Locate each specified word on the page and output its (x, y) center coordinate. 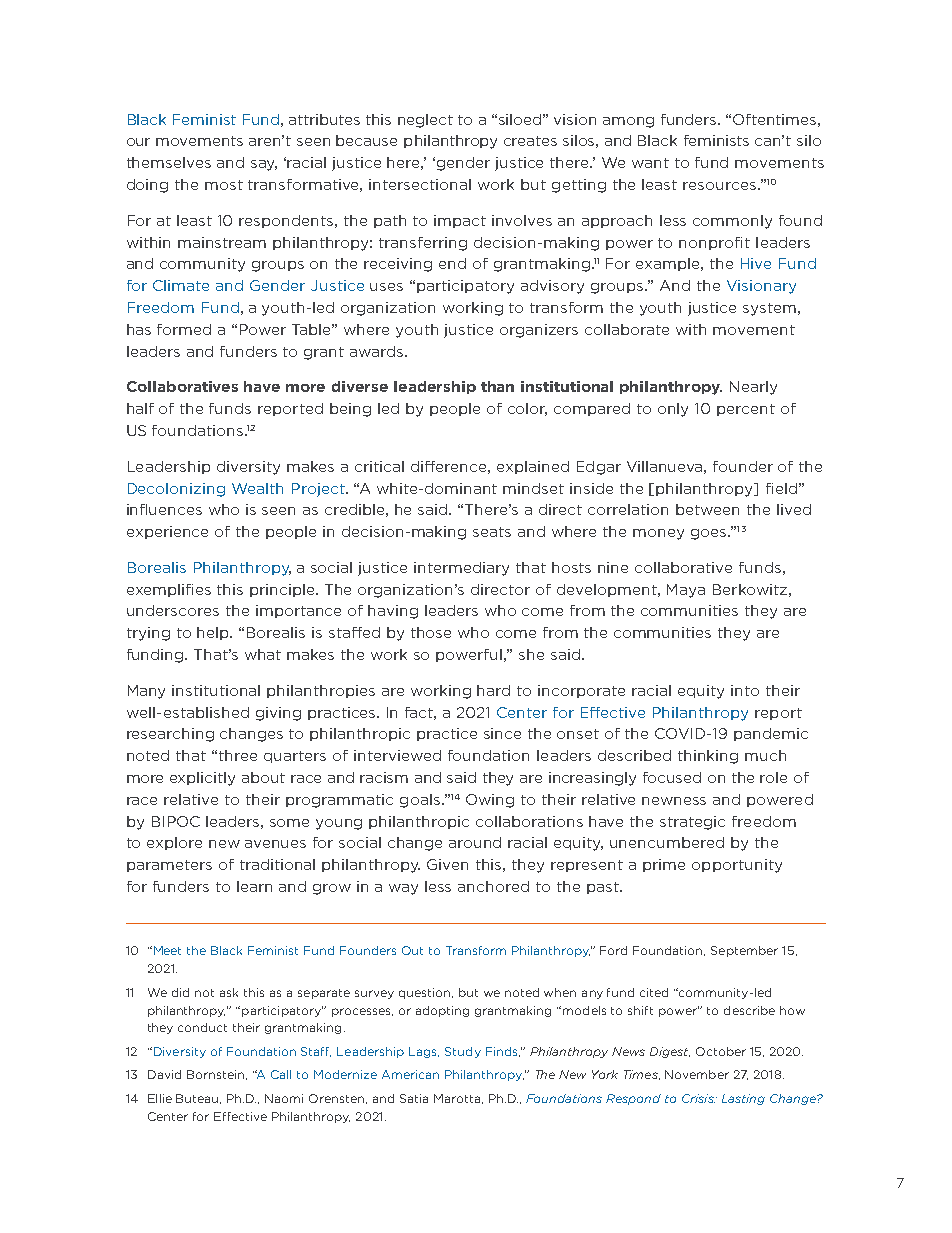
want (650, 163)
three (238, 755)
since (502, 733)
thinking (708, 757)
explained (533, 467)
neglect (425, 121)
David (164, 1074)
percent (746, 410)
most (224, 185)
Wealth (257, 488)
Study (463, 1052)
